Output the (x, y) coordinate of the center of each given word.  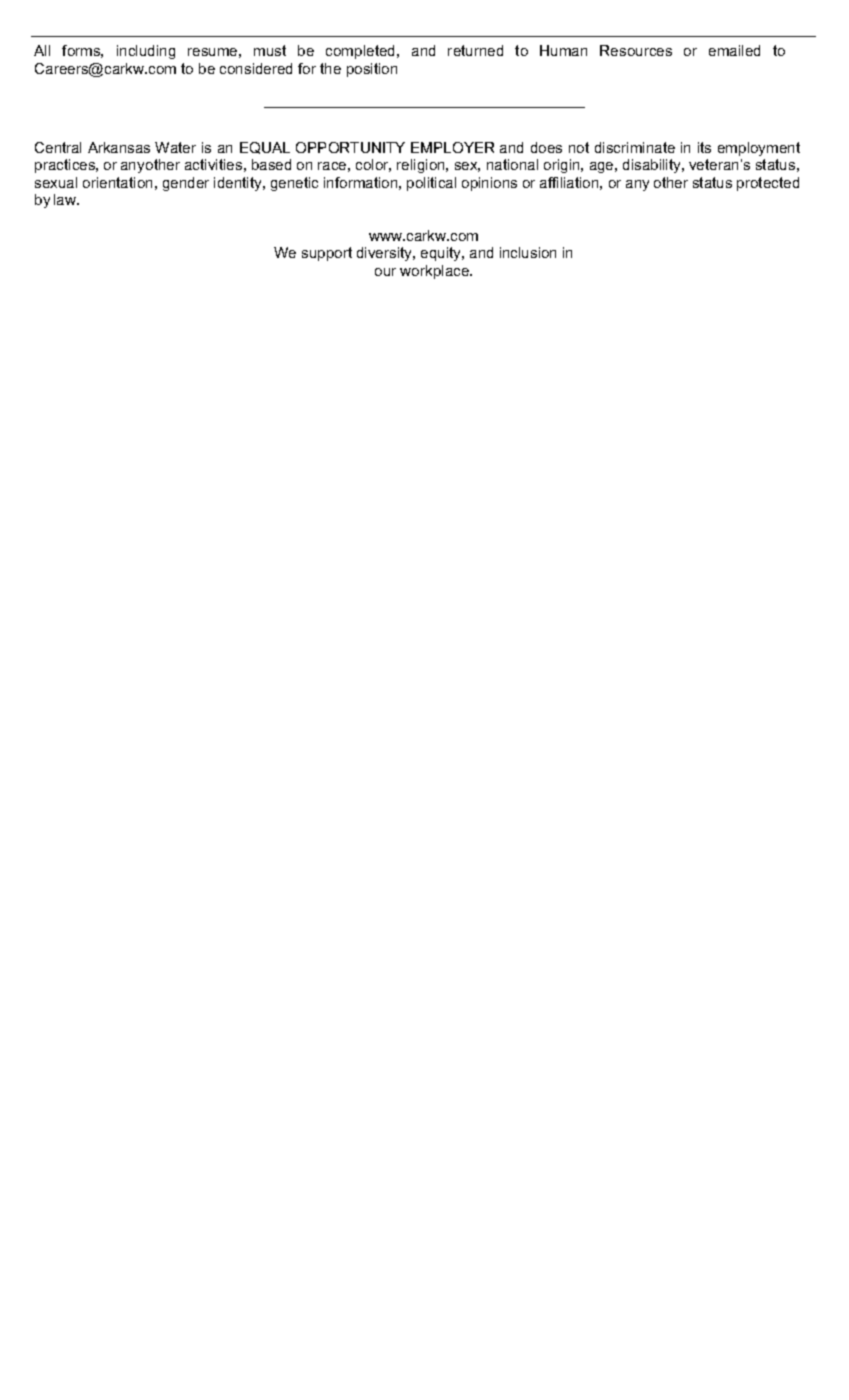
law (66, 199)
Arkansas (119, 147)
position (372, 70)
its (704, 147)
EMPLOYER (452, 147)
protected (768, 184)
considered (256, 68)
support (327, 254)
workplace (435, 272)
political (431, 184)
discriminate (635, 147)
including (146, 52)
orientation (117, 182)
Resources (636, 50)
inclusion (528, 252)
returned (475, 50)
